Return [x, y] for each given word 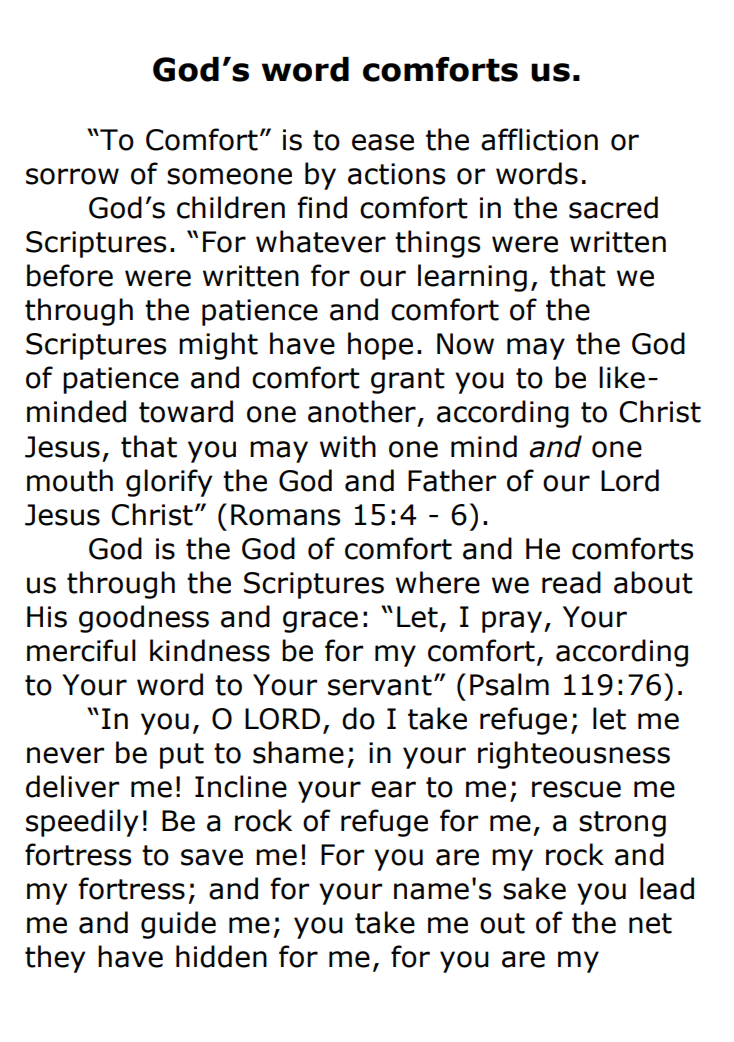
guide [178, 925]
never [65, 755]
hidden [221, 956]
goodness [144, 619]
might [218, 346]
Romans [285, 515]
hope [380, 346]
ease [383, 142]
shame [298, 752]
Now [465, 344]
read [571, 582]
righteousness [574, 755]
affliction [539, 139]
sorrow [72, 176]
